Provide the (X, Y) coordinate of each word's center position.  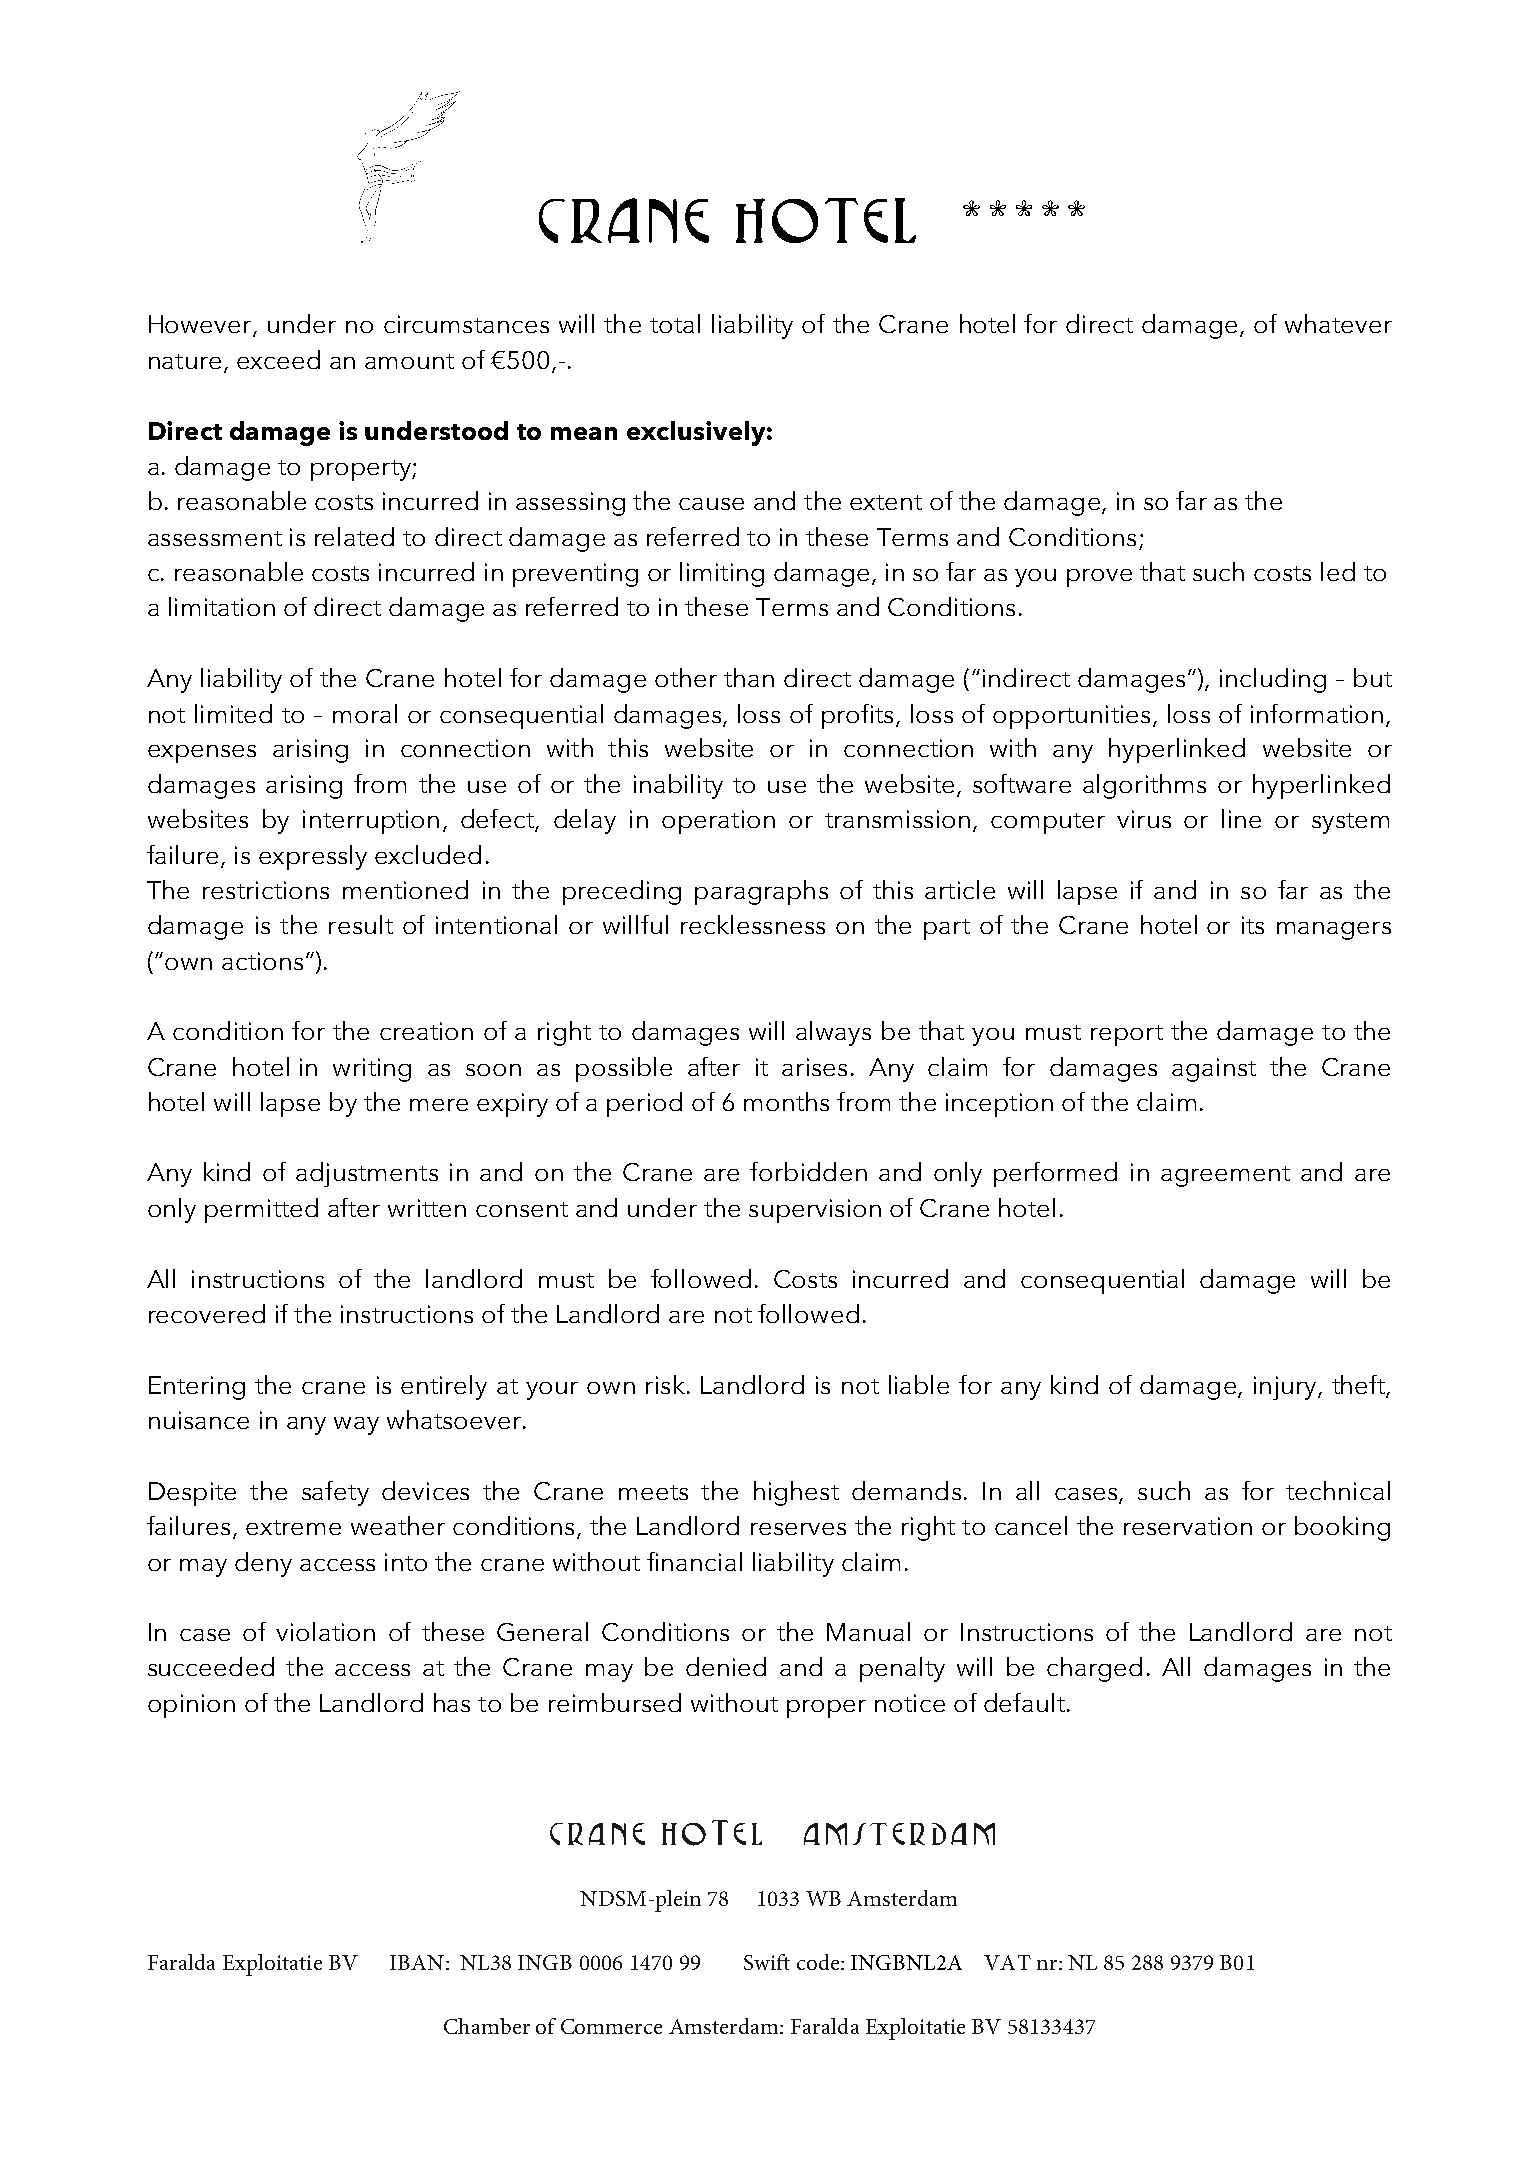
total (675, 323)
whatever (1338, 323)
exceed (278, 359)
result (361, 924)
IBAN (417, 1962)
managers (1334, 931)
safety (335, 1493)
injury (1286, 1388)
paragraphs (761, 892)
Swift (767, 1962)
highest (796, 1493)
